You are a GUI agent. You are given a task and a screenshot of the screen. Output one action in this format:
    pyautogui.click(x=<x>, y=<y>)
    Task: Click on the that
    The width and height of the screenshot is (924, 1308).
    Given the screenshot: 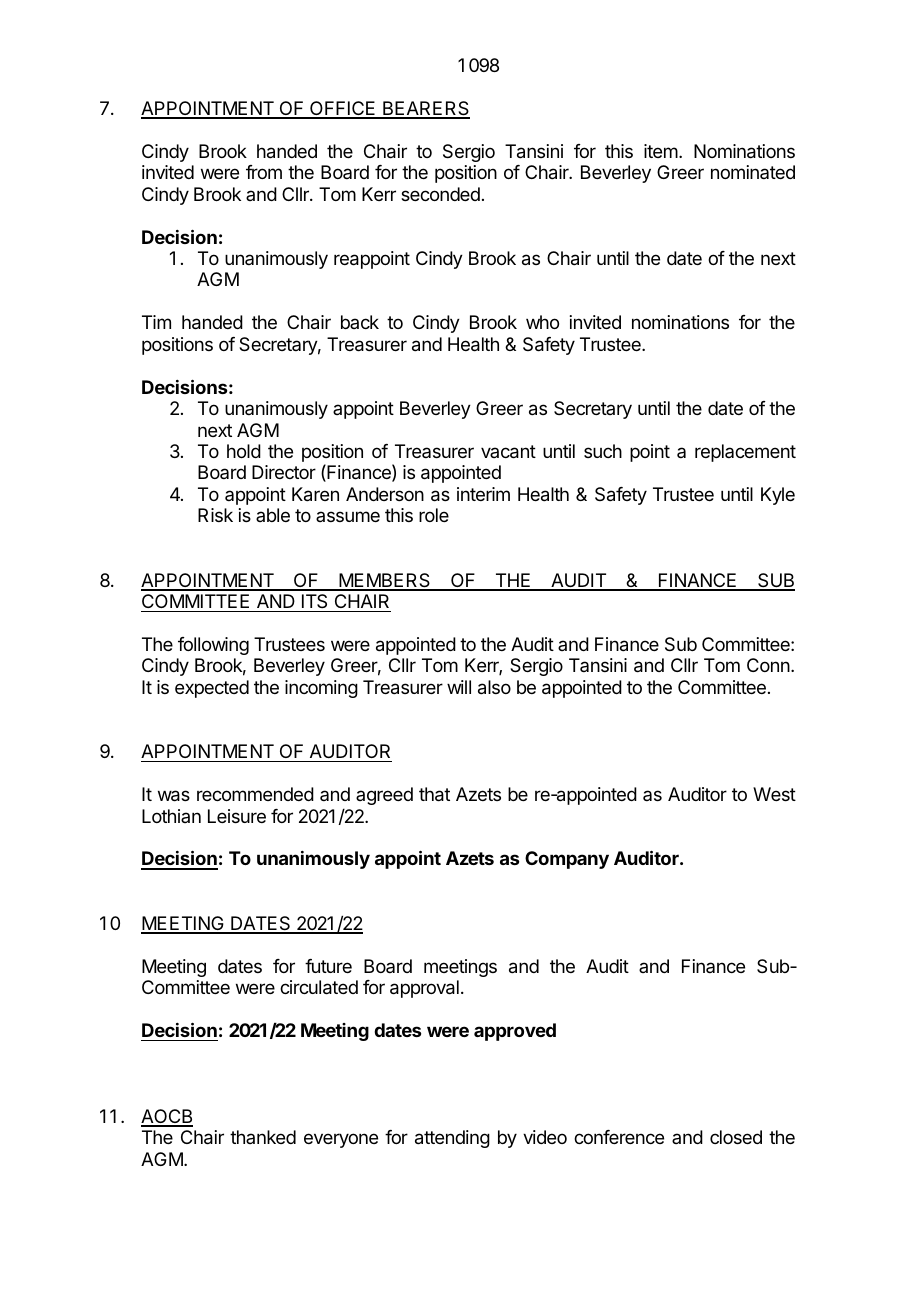 What is the action you would take?
    pyautogui.click(x=434, y=794)
